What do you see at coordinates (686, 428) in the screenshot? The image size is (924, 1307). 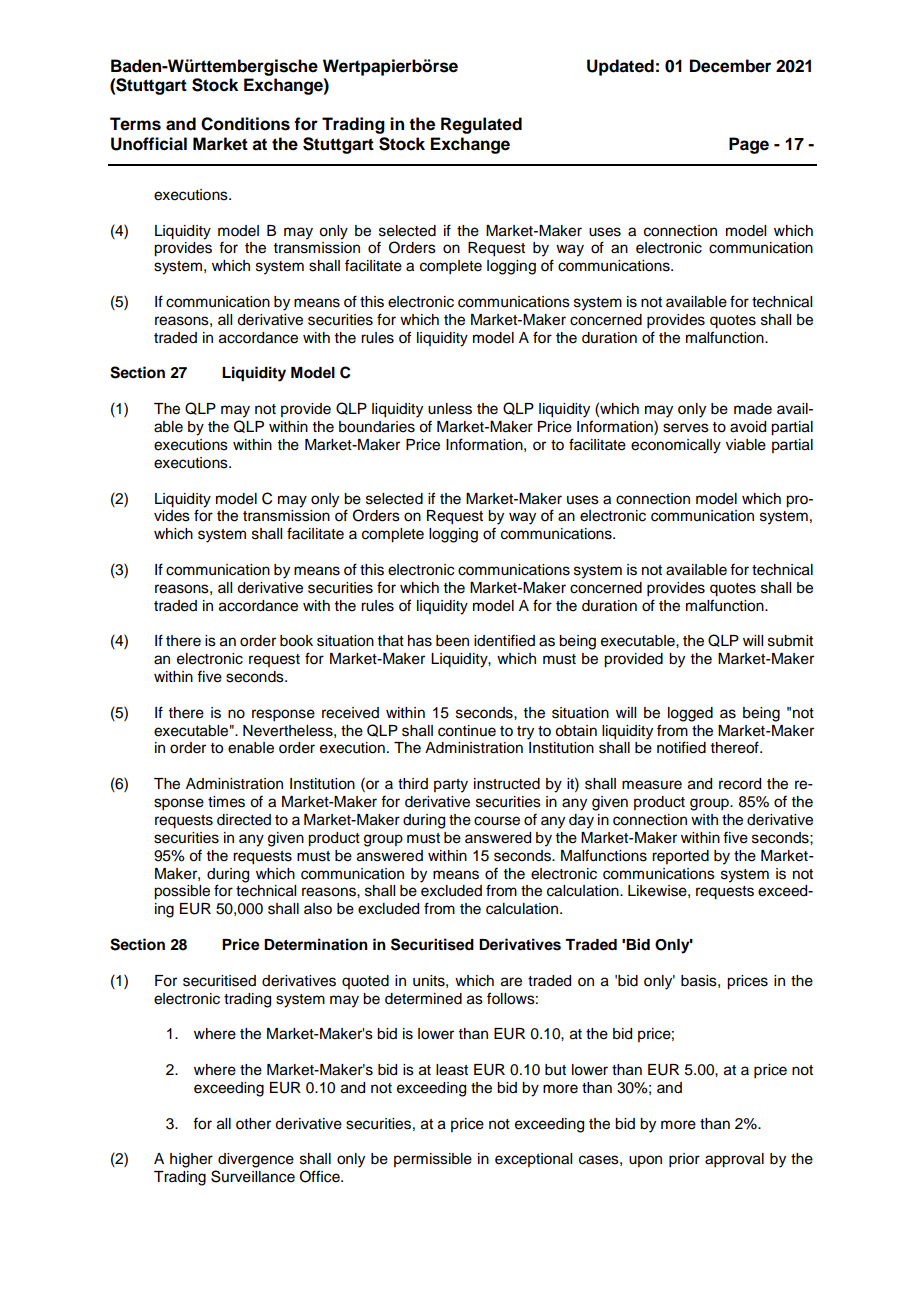 I see `serves` at bounding box center [686, 428].
